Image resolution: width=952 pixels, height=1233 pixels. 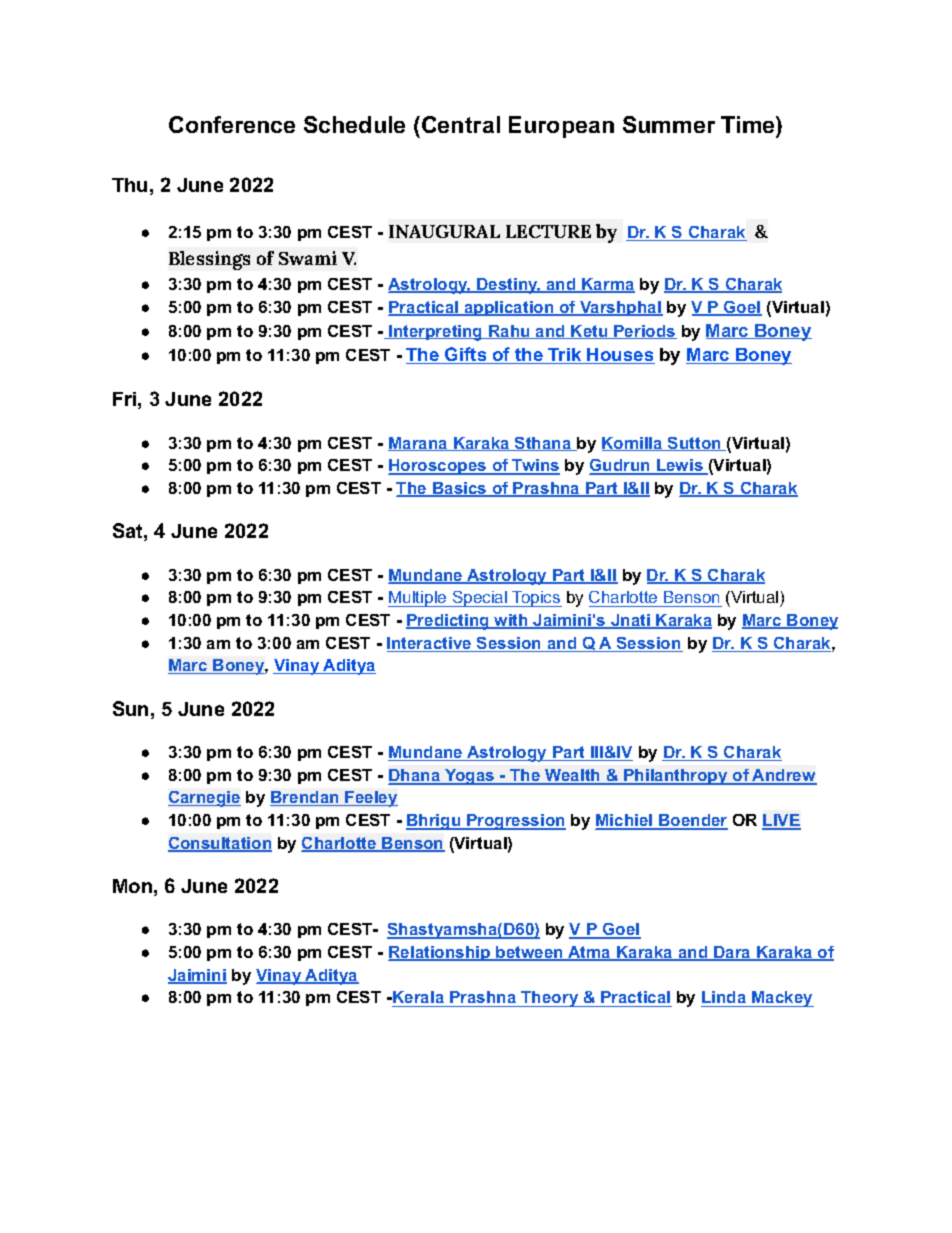 What do you see at coordinates (732, 953) in the document?
I see `Dara` at bounding box center [732, 953].
